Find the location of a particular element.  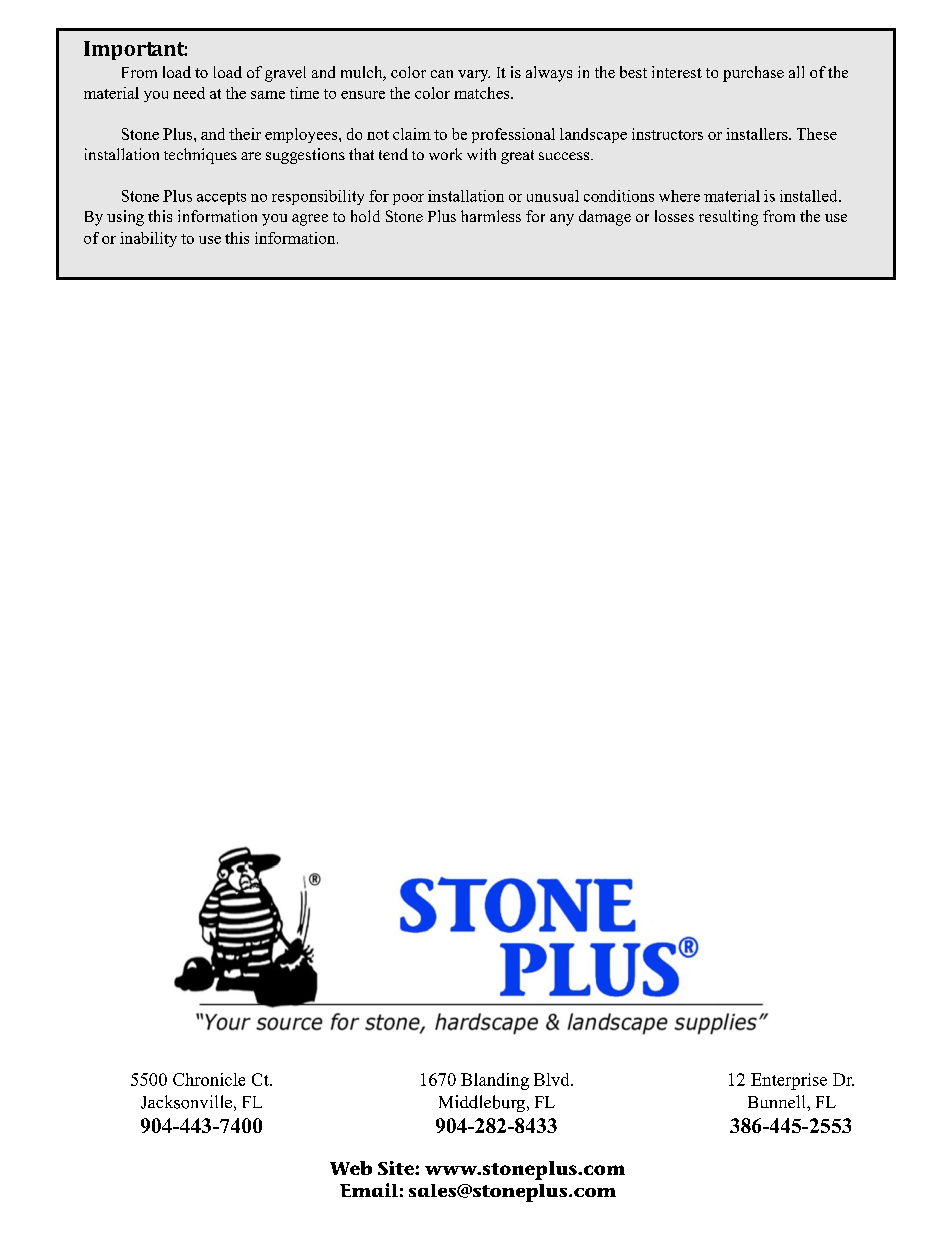

resulting is located at coordinates (728, 218).
